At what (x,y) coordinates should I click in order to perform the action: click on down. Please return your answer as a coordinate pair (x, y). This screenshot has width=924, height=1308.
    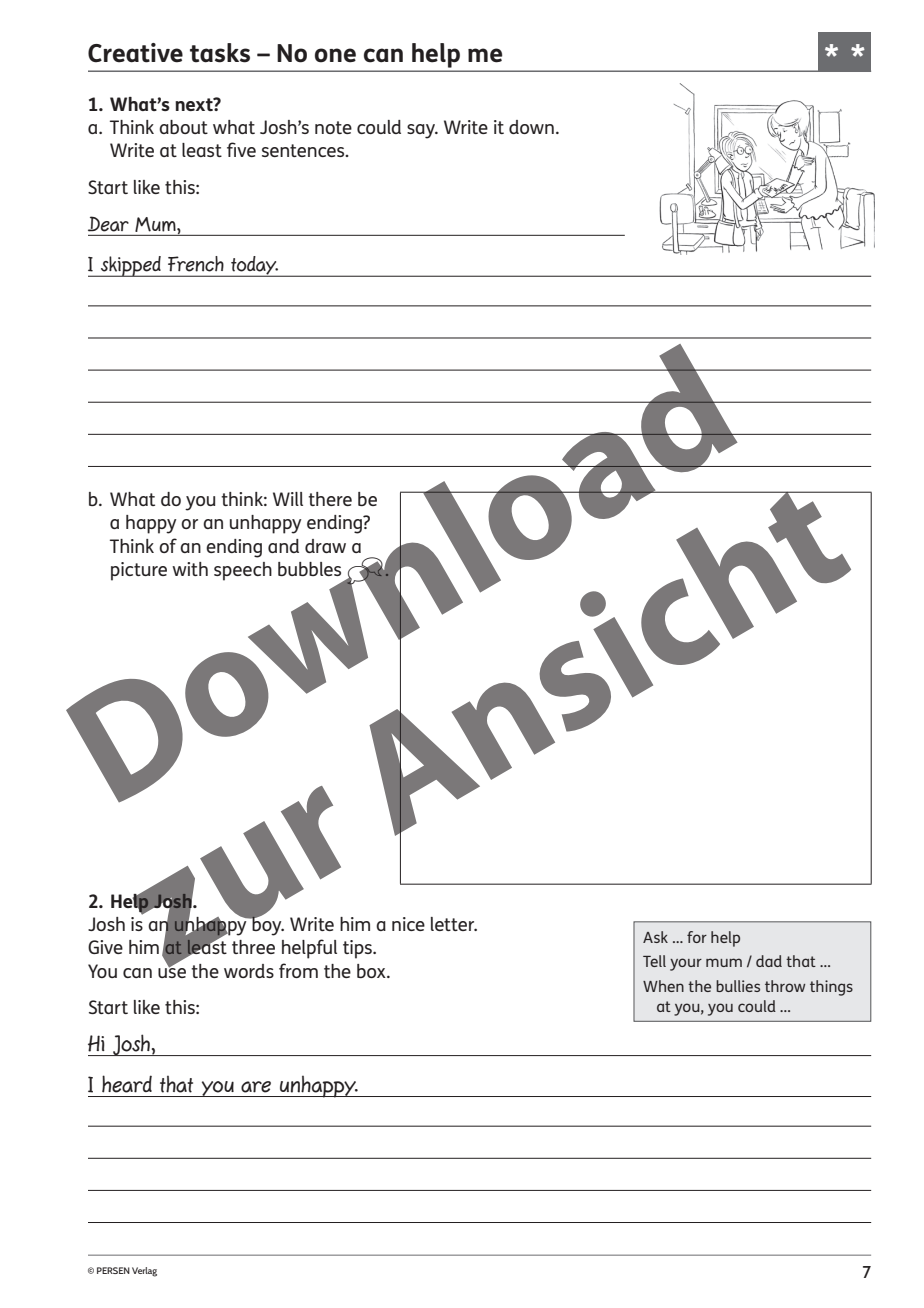
    Looking at the image, I should click on (531, 127).
